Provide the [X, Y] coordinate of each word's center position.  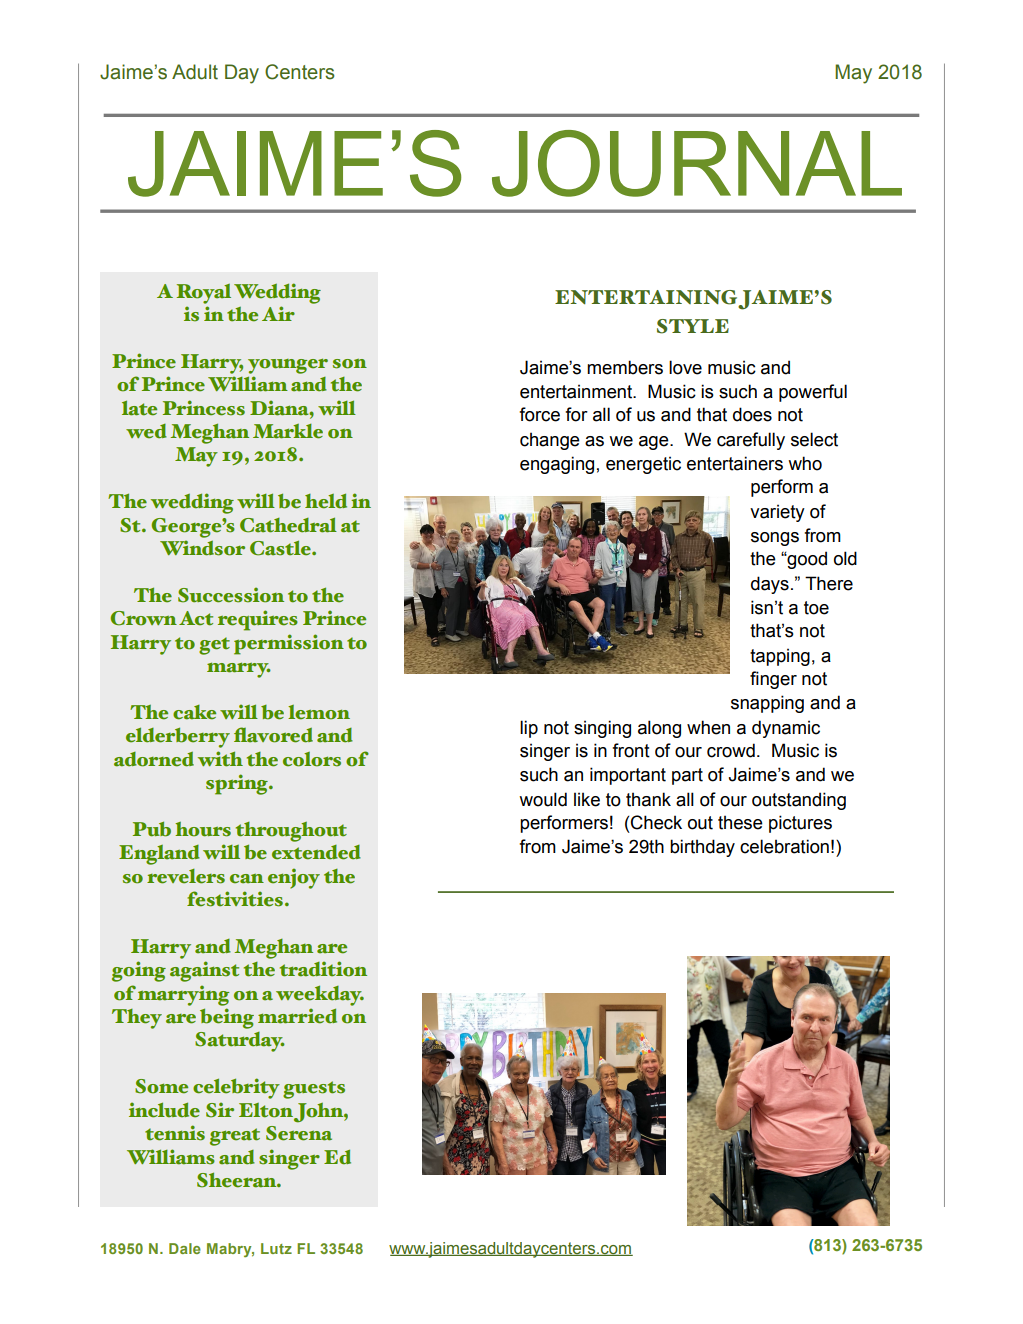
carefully [751, 441]
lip [529, 729]
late [139, 408]
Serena [299, 1133]
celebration [784, 846]
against [204, 971]
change [550, 441]
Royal [204, 294]
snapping [767, 704]
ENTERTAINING [646, 297]
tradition [323, 969]
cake [194, 712]
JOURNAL [697, 163]
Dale [185, 1248]
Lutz [276, 1248]
